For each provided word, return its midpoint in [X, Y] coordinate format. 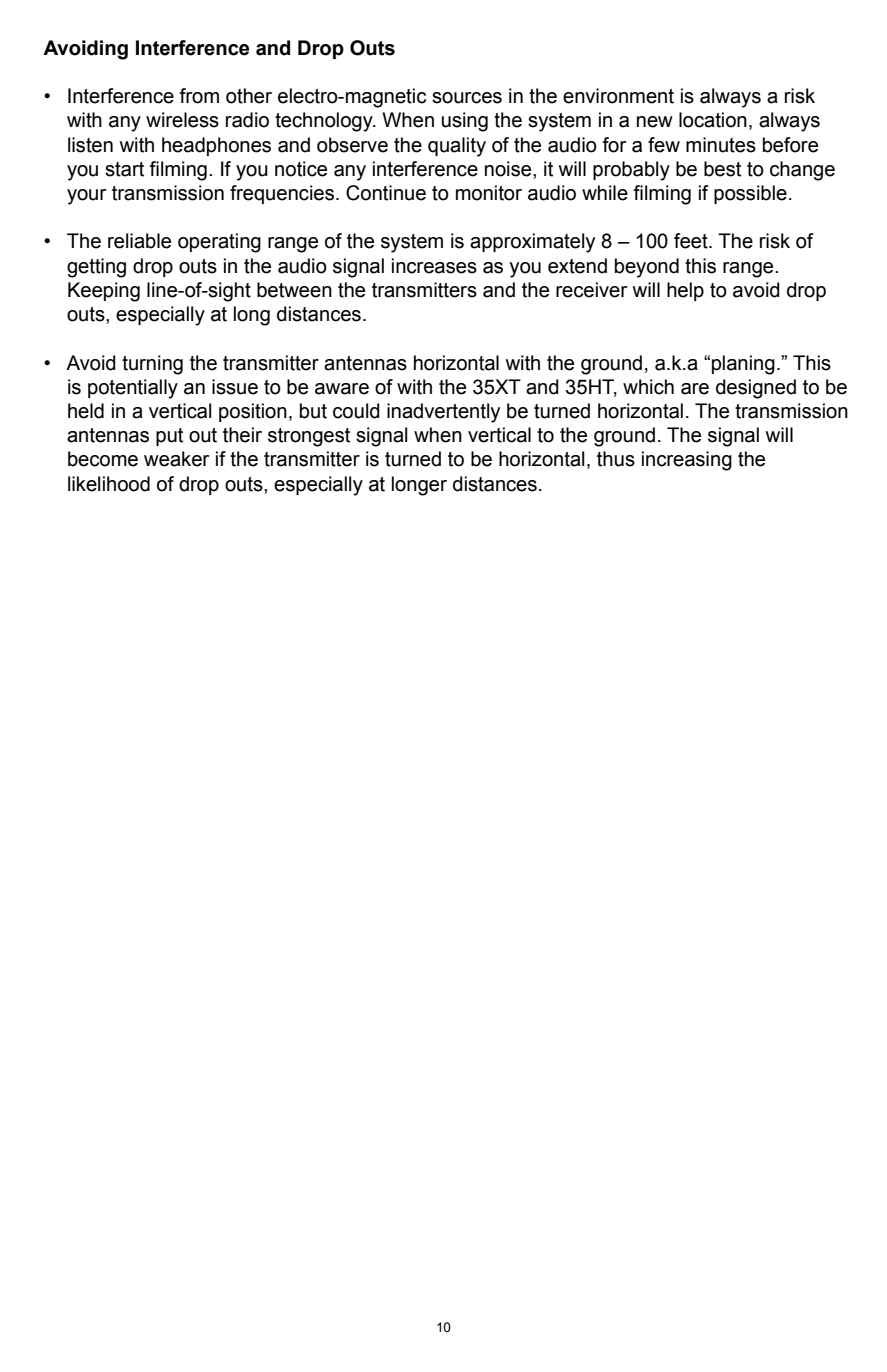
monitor [489, 193]
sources [467, 98]
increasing [687, 461]
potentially [133, 389]
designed [756, 389]
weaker [177, 459]
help [685, 291]
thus [616, 459]
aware [342, 389]
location [713, 120]
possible [750, 194]
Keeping [104, 292]
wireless [182, 120]
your [87, 197]
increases [434, 266]
